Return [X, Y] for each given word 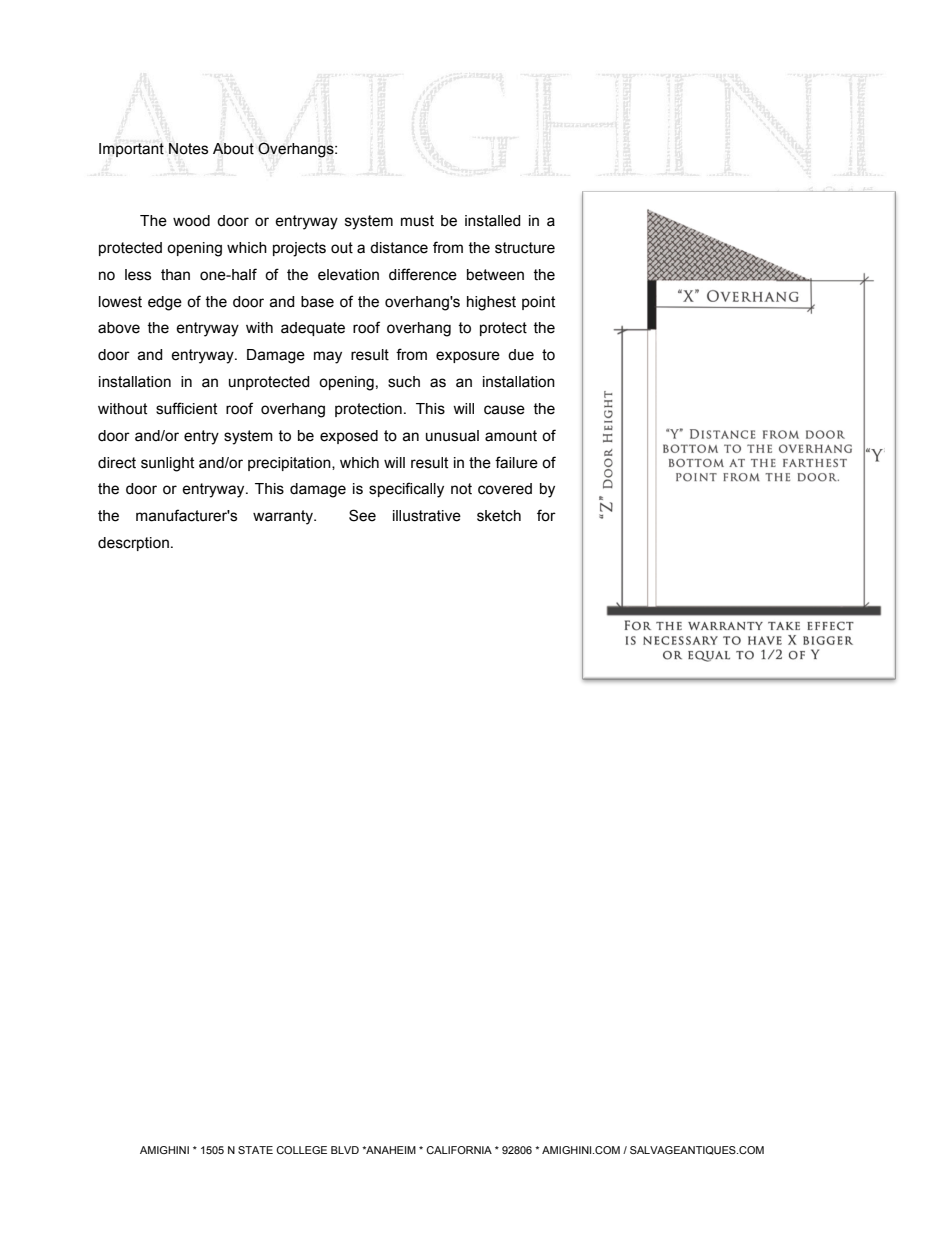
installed [493, 221]
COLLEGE [301, 1150]
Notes [188, 149]
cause [504, 410]
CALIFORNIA [459, 1150]
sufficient [186, 408]
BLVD [345, 1150]
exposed [349, 437]
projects [299, 249]
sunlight [167, 464]
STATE [255, 1150]
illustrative [427, 516]
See [362, 515]
